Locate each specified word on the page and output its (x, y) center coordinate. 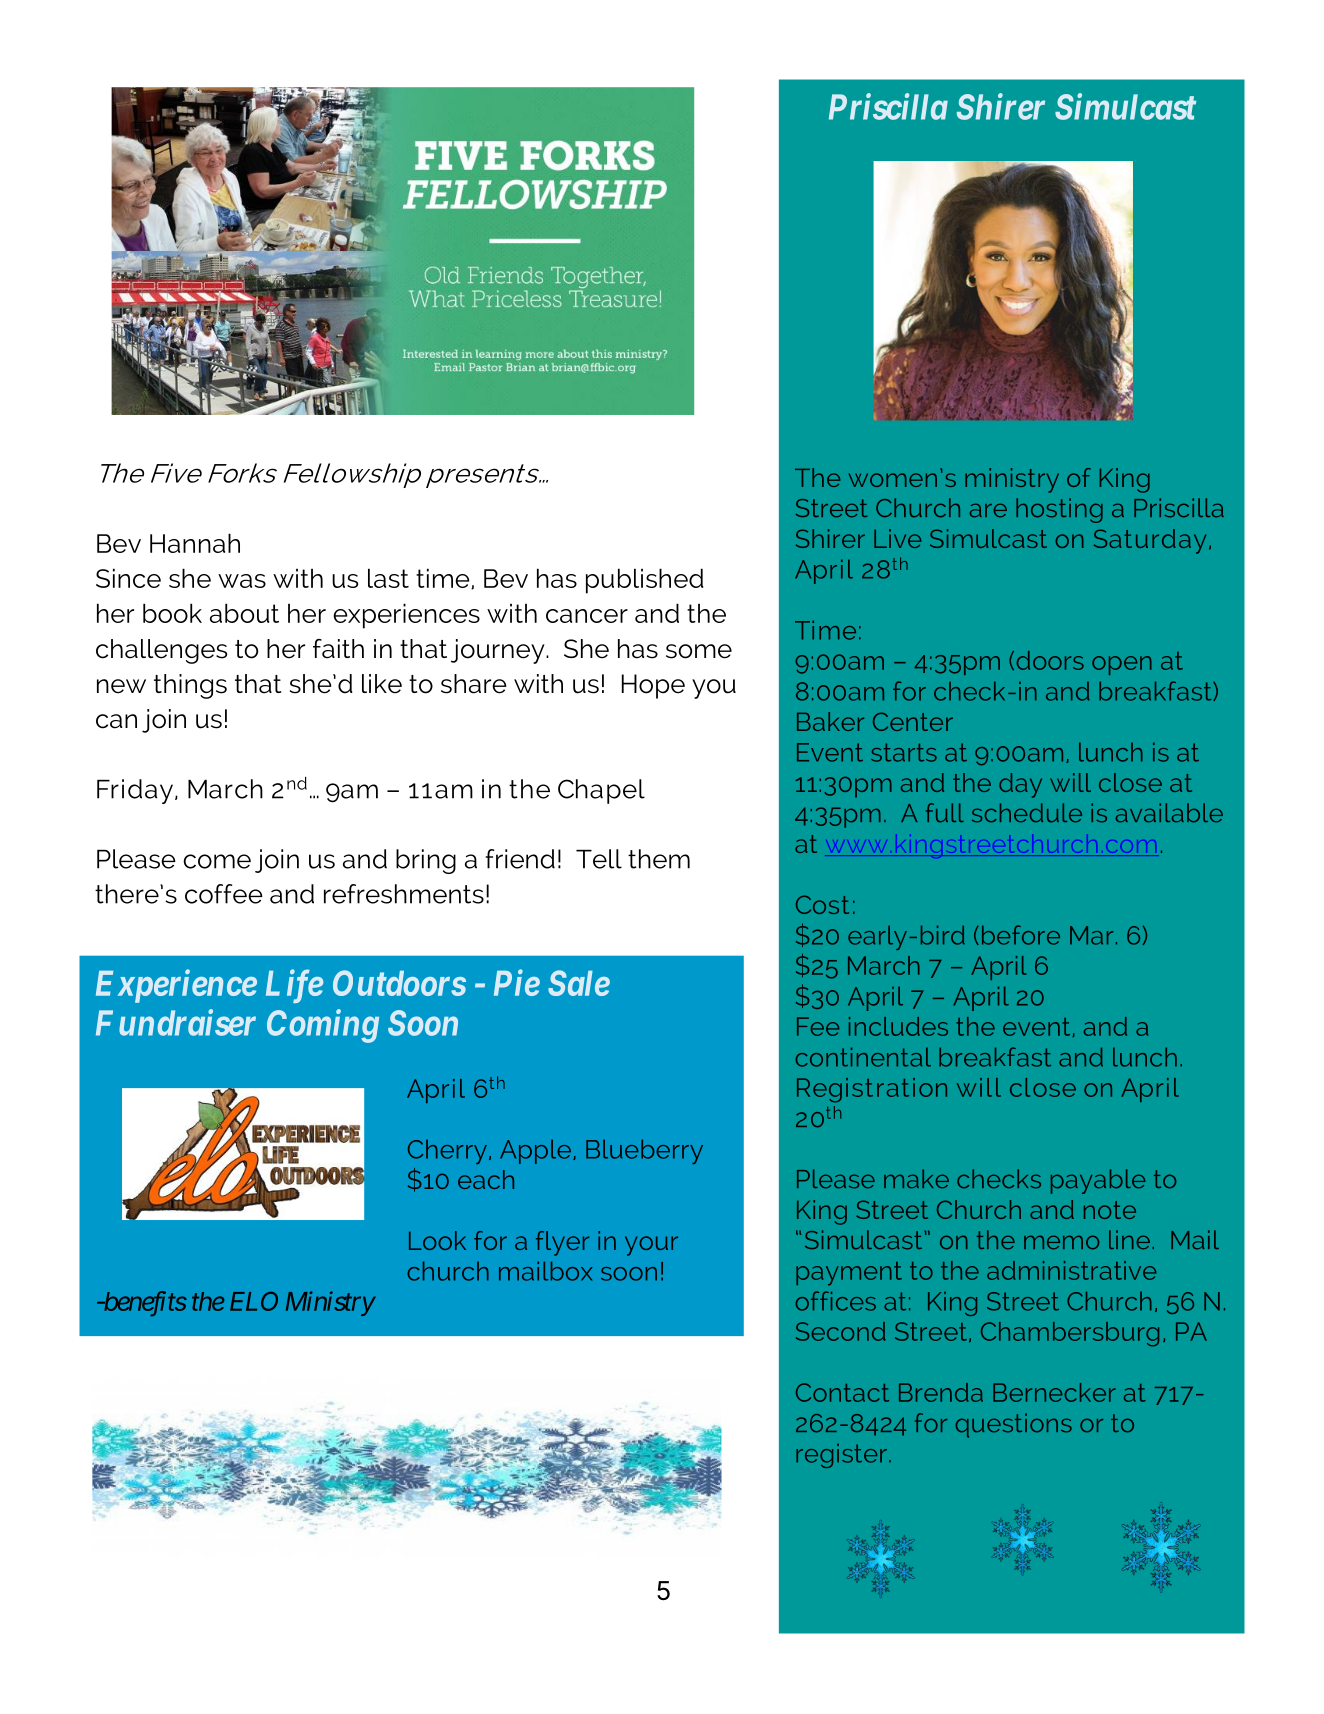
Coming (323, 1026)
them (659, 859)
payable (1098, 1181)
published (644, 581)
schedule (1027, 813)
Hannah (195, 543)
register (841, 1456)
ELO (254, 1301)
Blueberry (644, 1151)
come (217, 861)
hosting (1059, 510)
